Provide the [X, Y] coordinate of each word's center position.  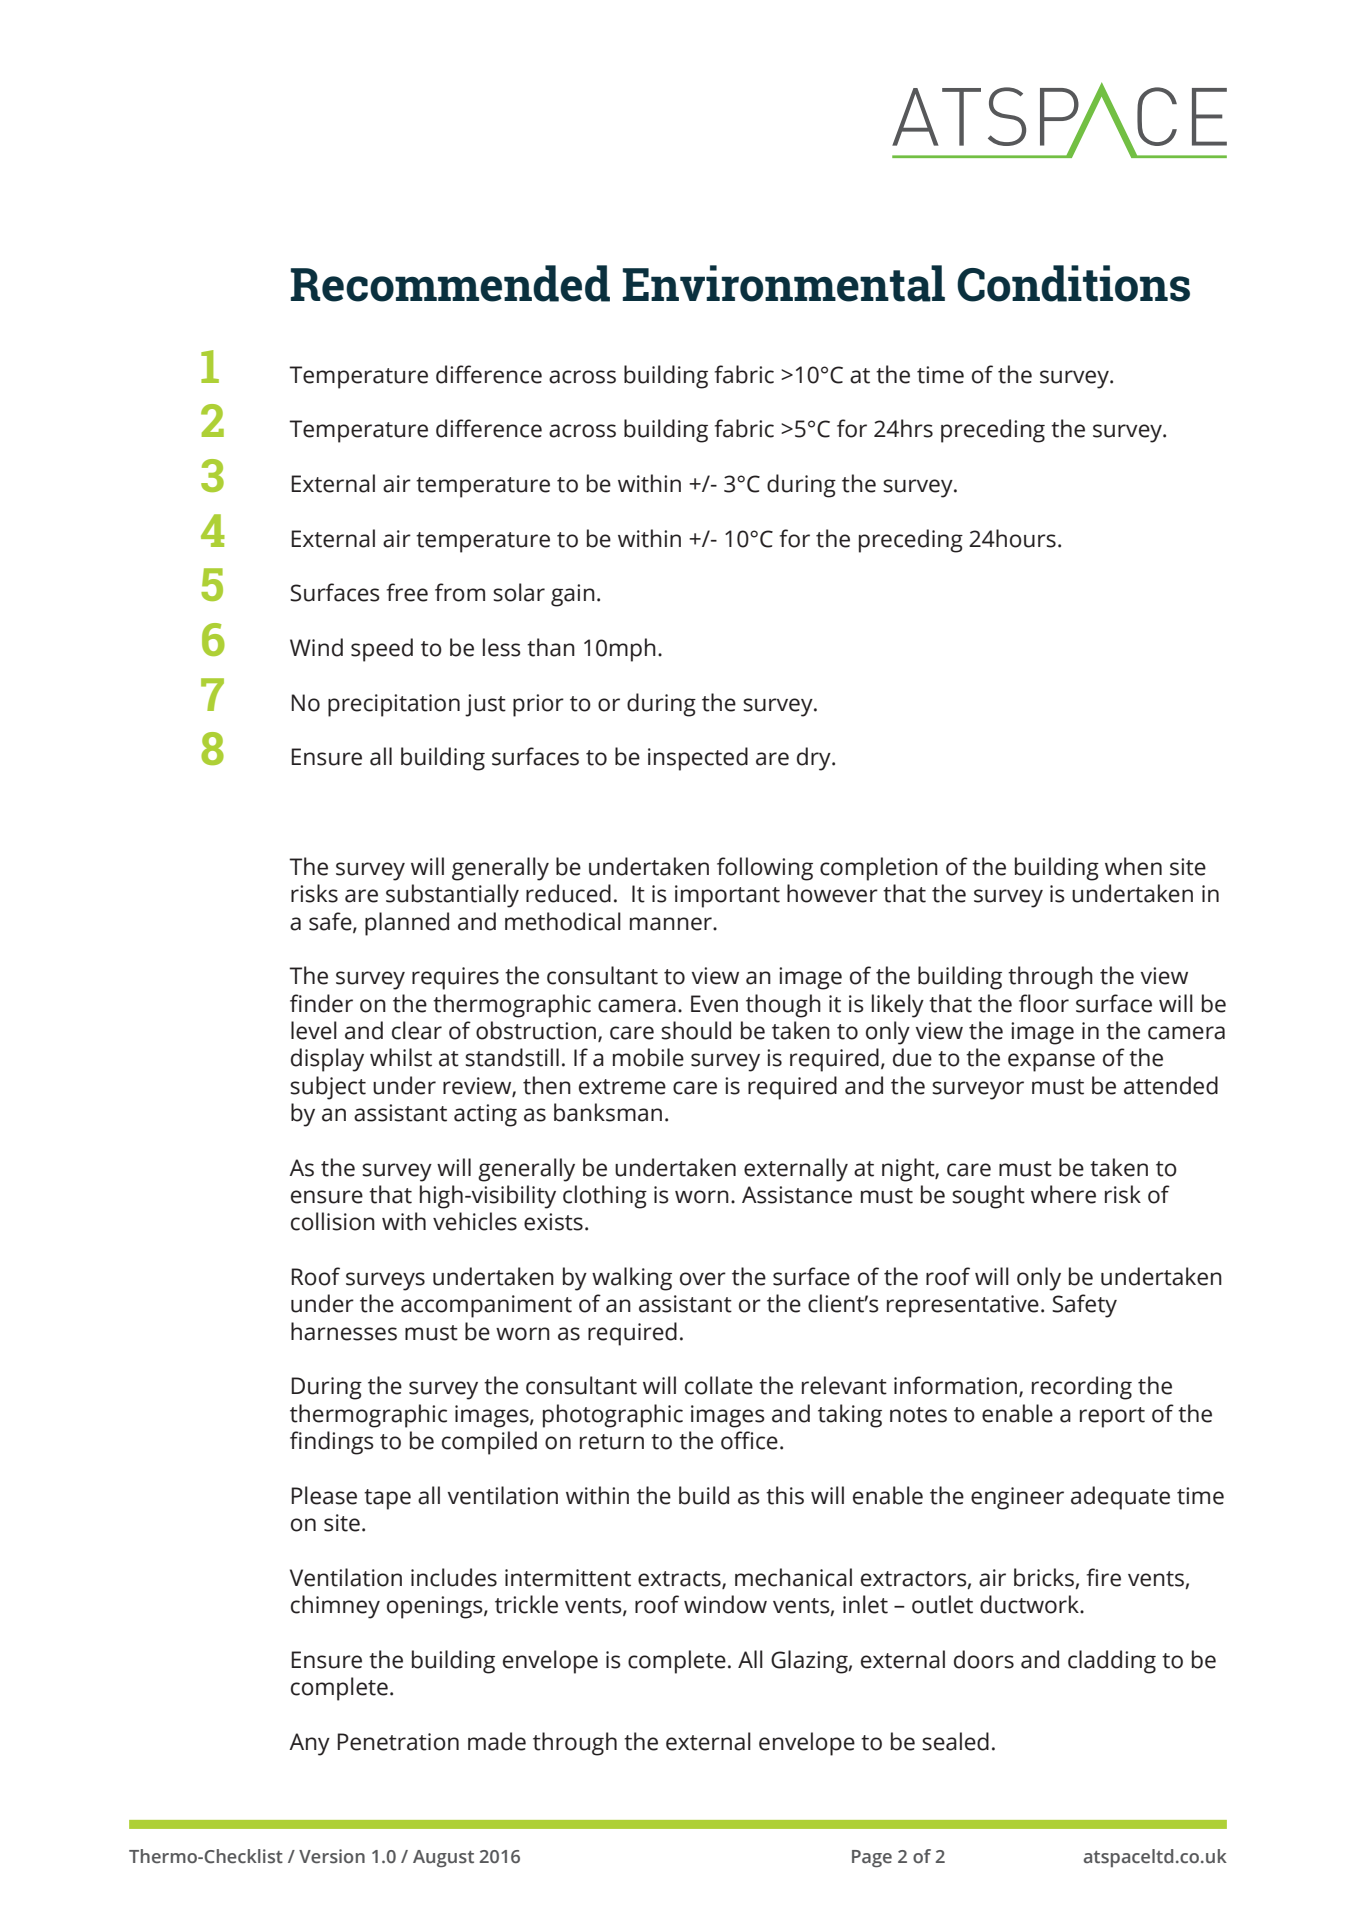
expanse [1051, 1062]
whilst [401, 1057]
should [696, 1030]
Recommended [450, 283]
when [1133, 866]
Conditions [1073, 283]
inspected [698, 759]
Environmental [784, 283]
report [1112, 1417]
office [749, 1440]
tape [387, 1499]
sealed [955, 1741]
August [443, 1858]
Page [872, 1858]
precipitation [394, 705]
